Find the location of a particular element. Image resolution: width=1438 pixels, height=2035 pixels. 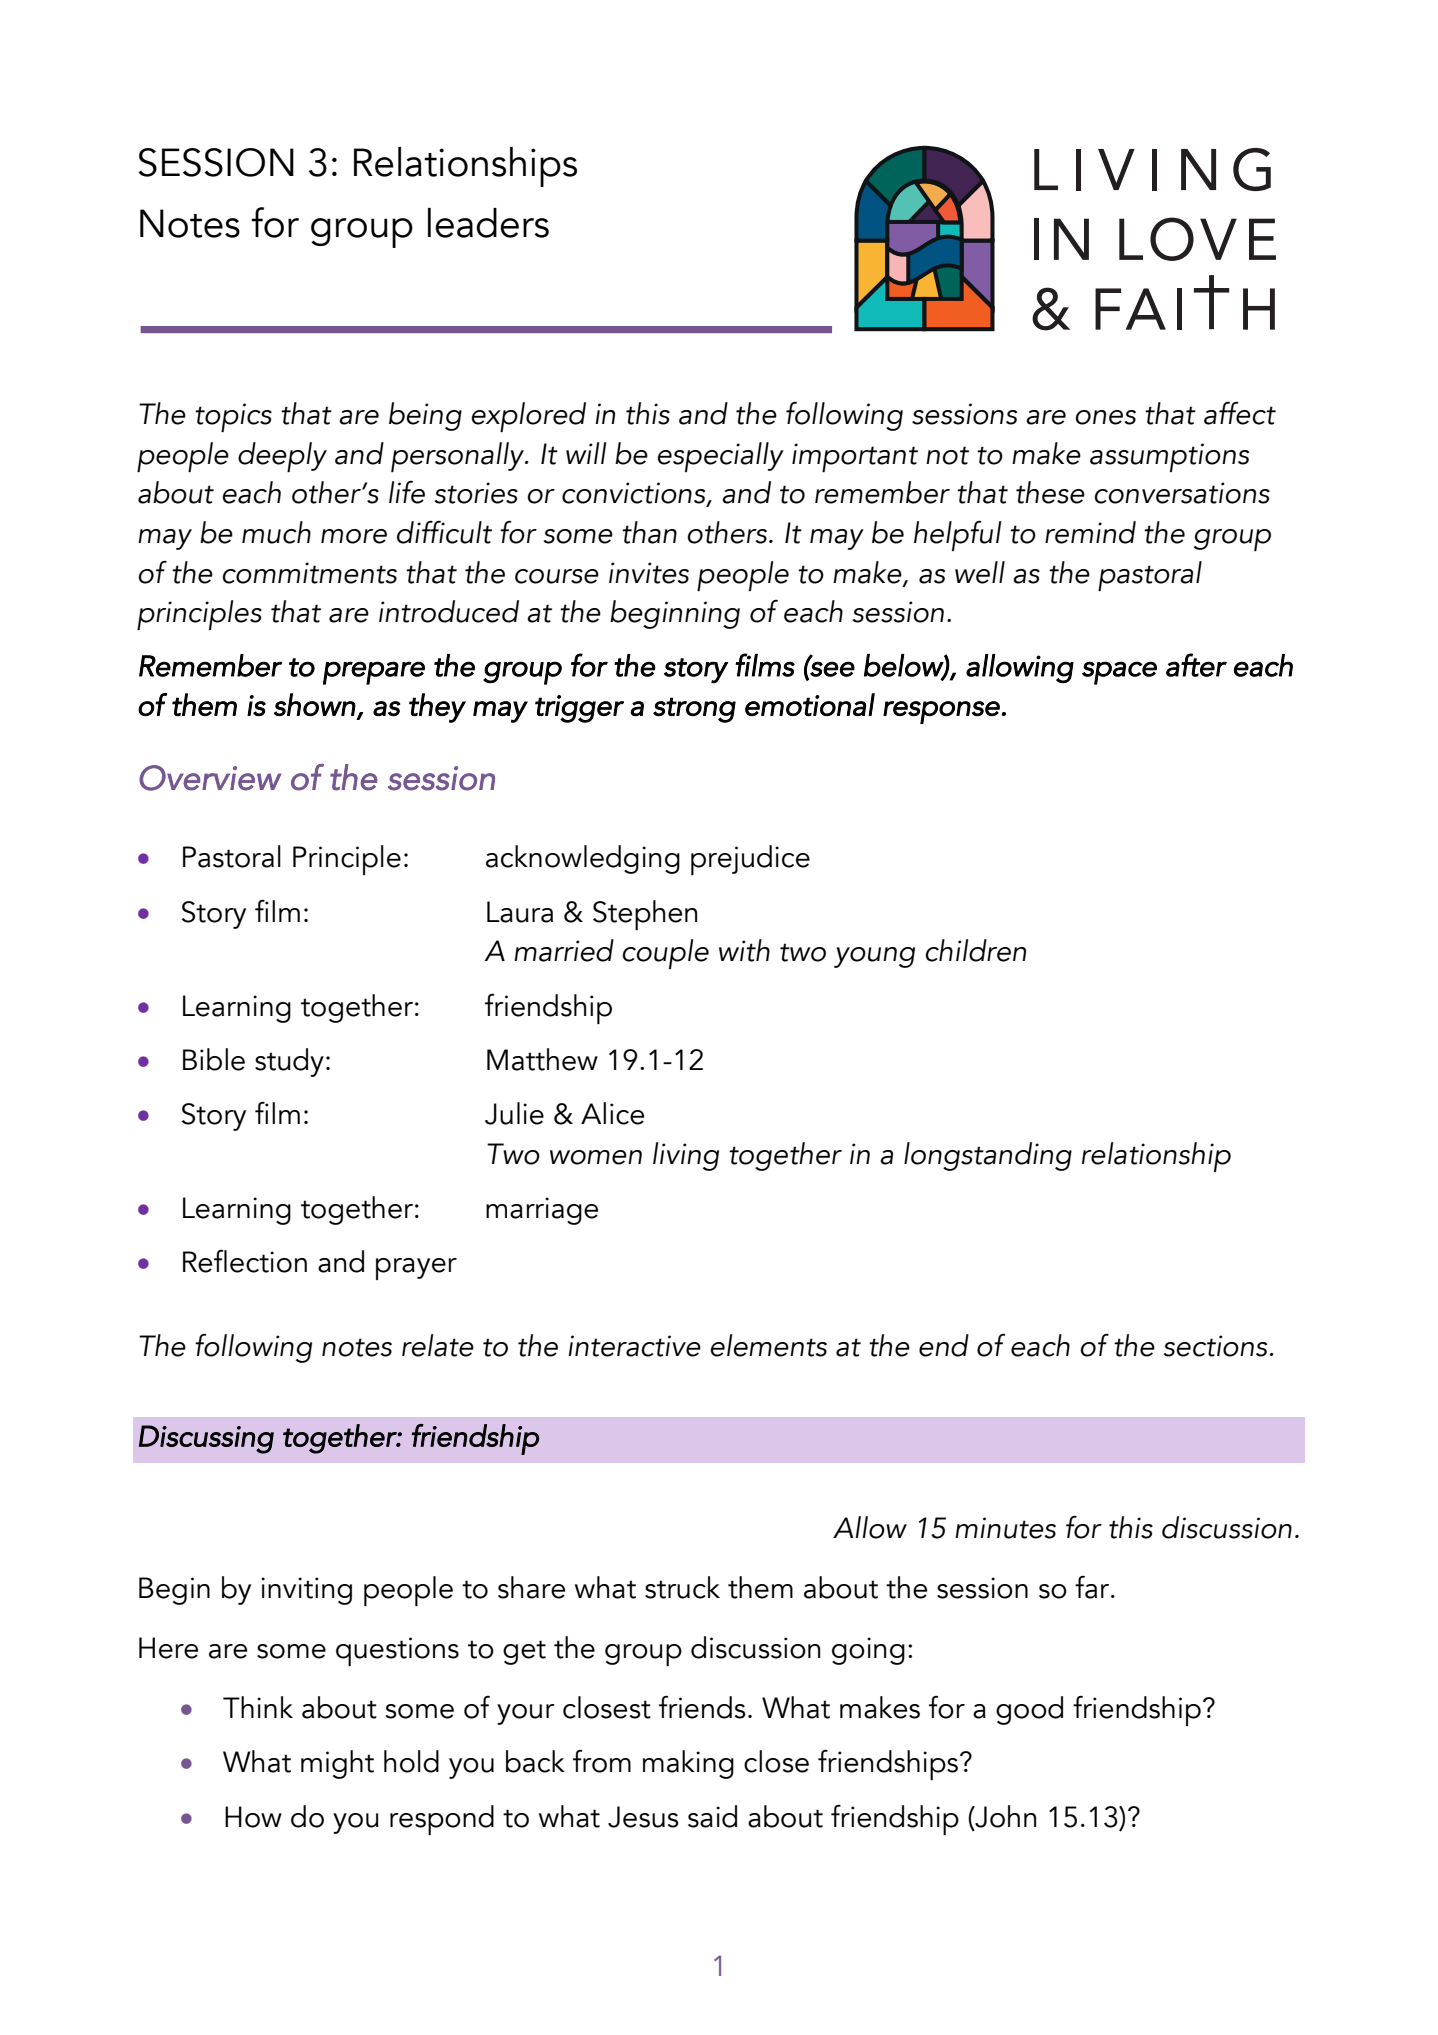

especially is located at coordinates (720, 457).
